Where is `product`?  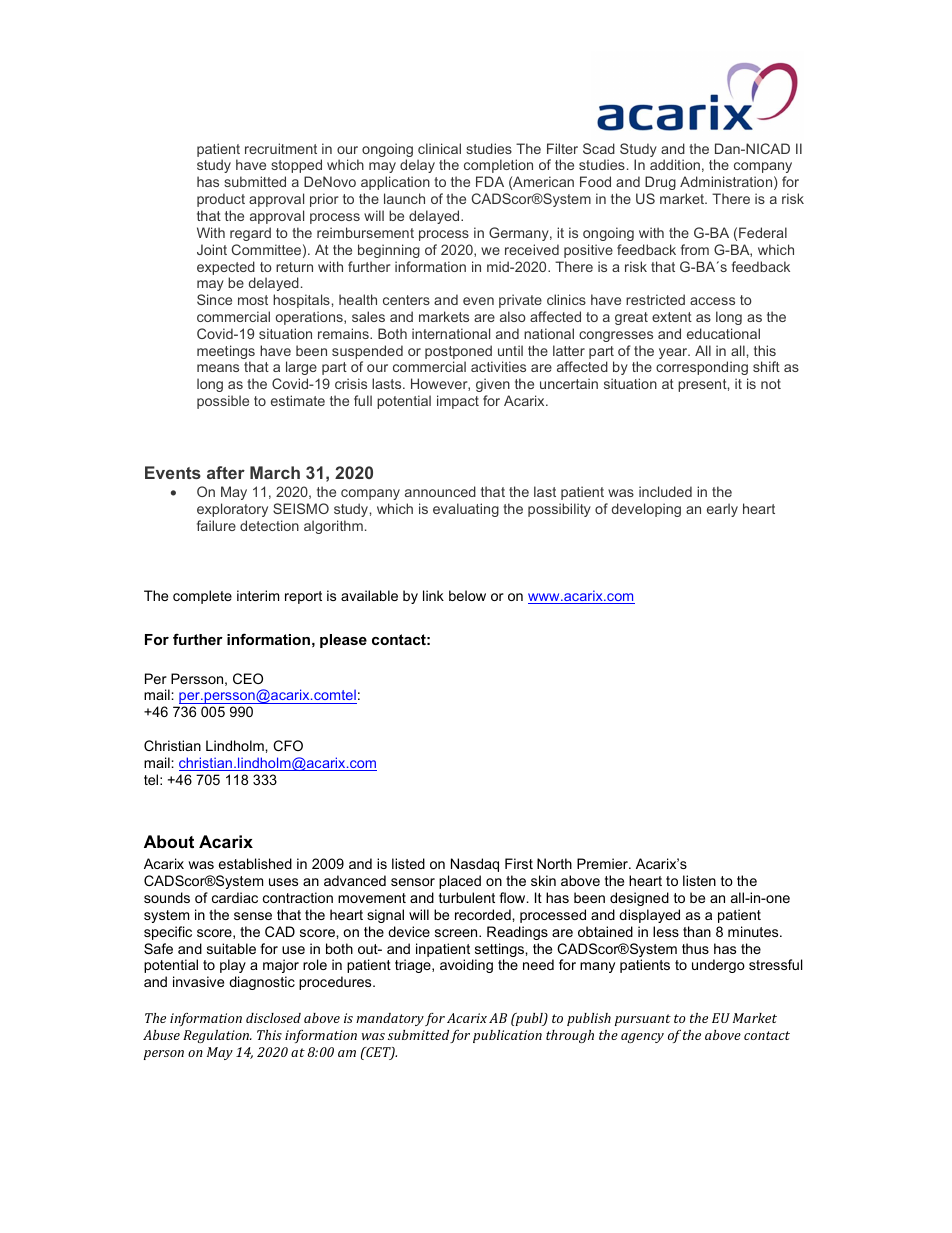 product is located at coordinates (221, 200).
